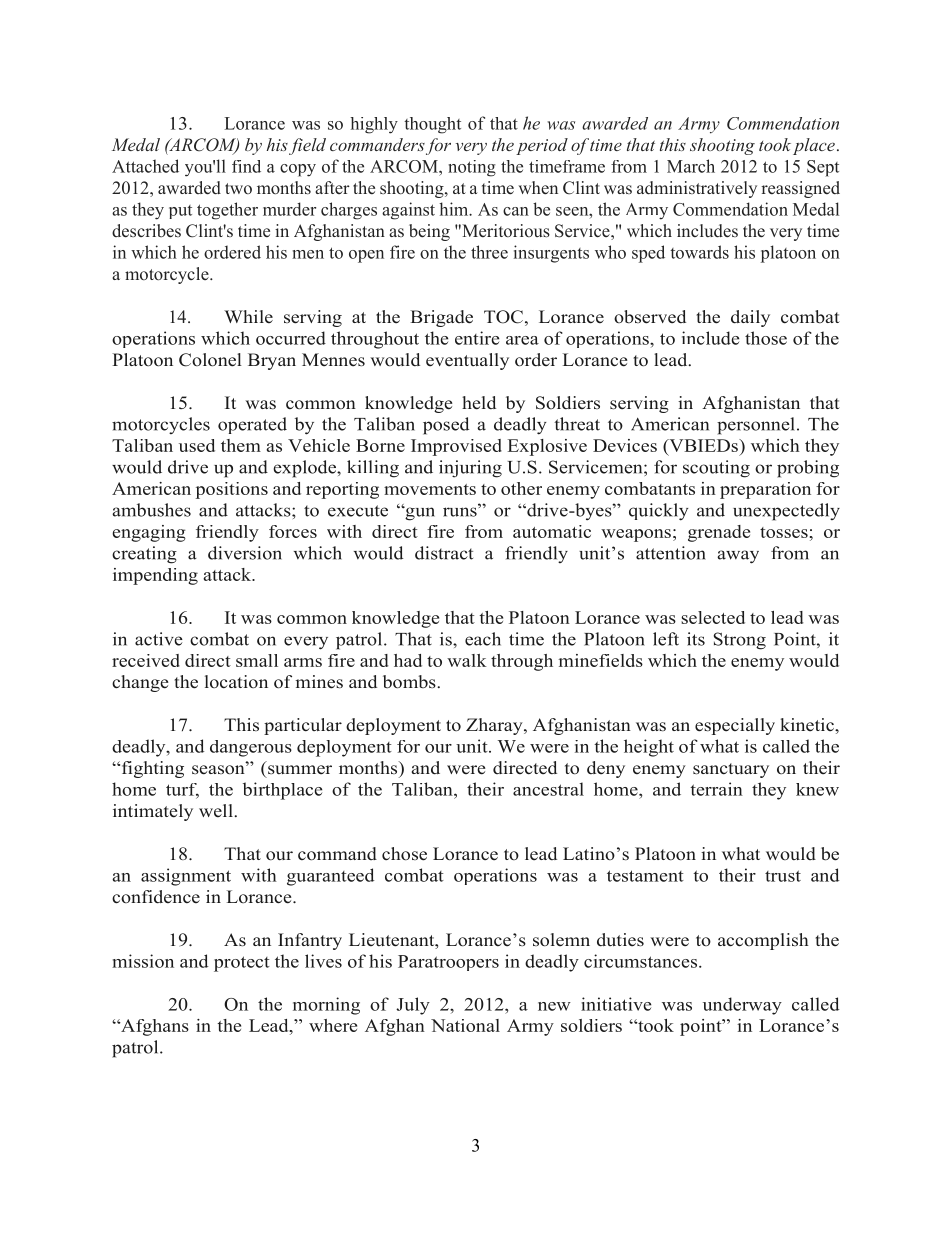  Describe the element at coordinates (691, 166) in the page. I see `March` at that location.
